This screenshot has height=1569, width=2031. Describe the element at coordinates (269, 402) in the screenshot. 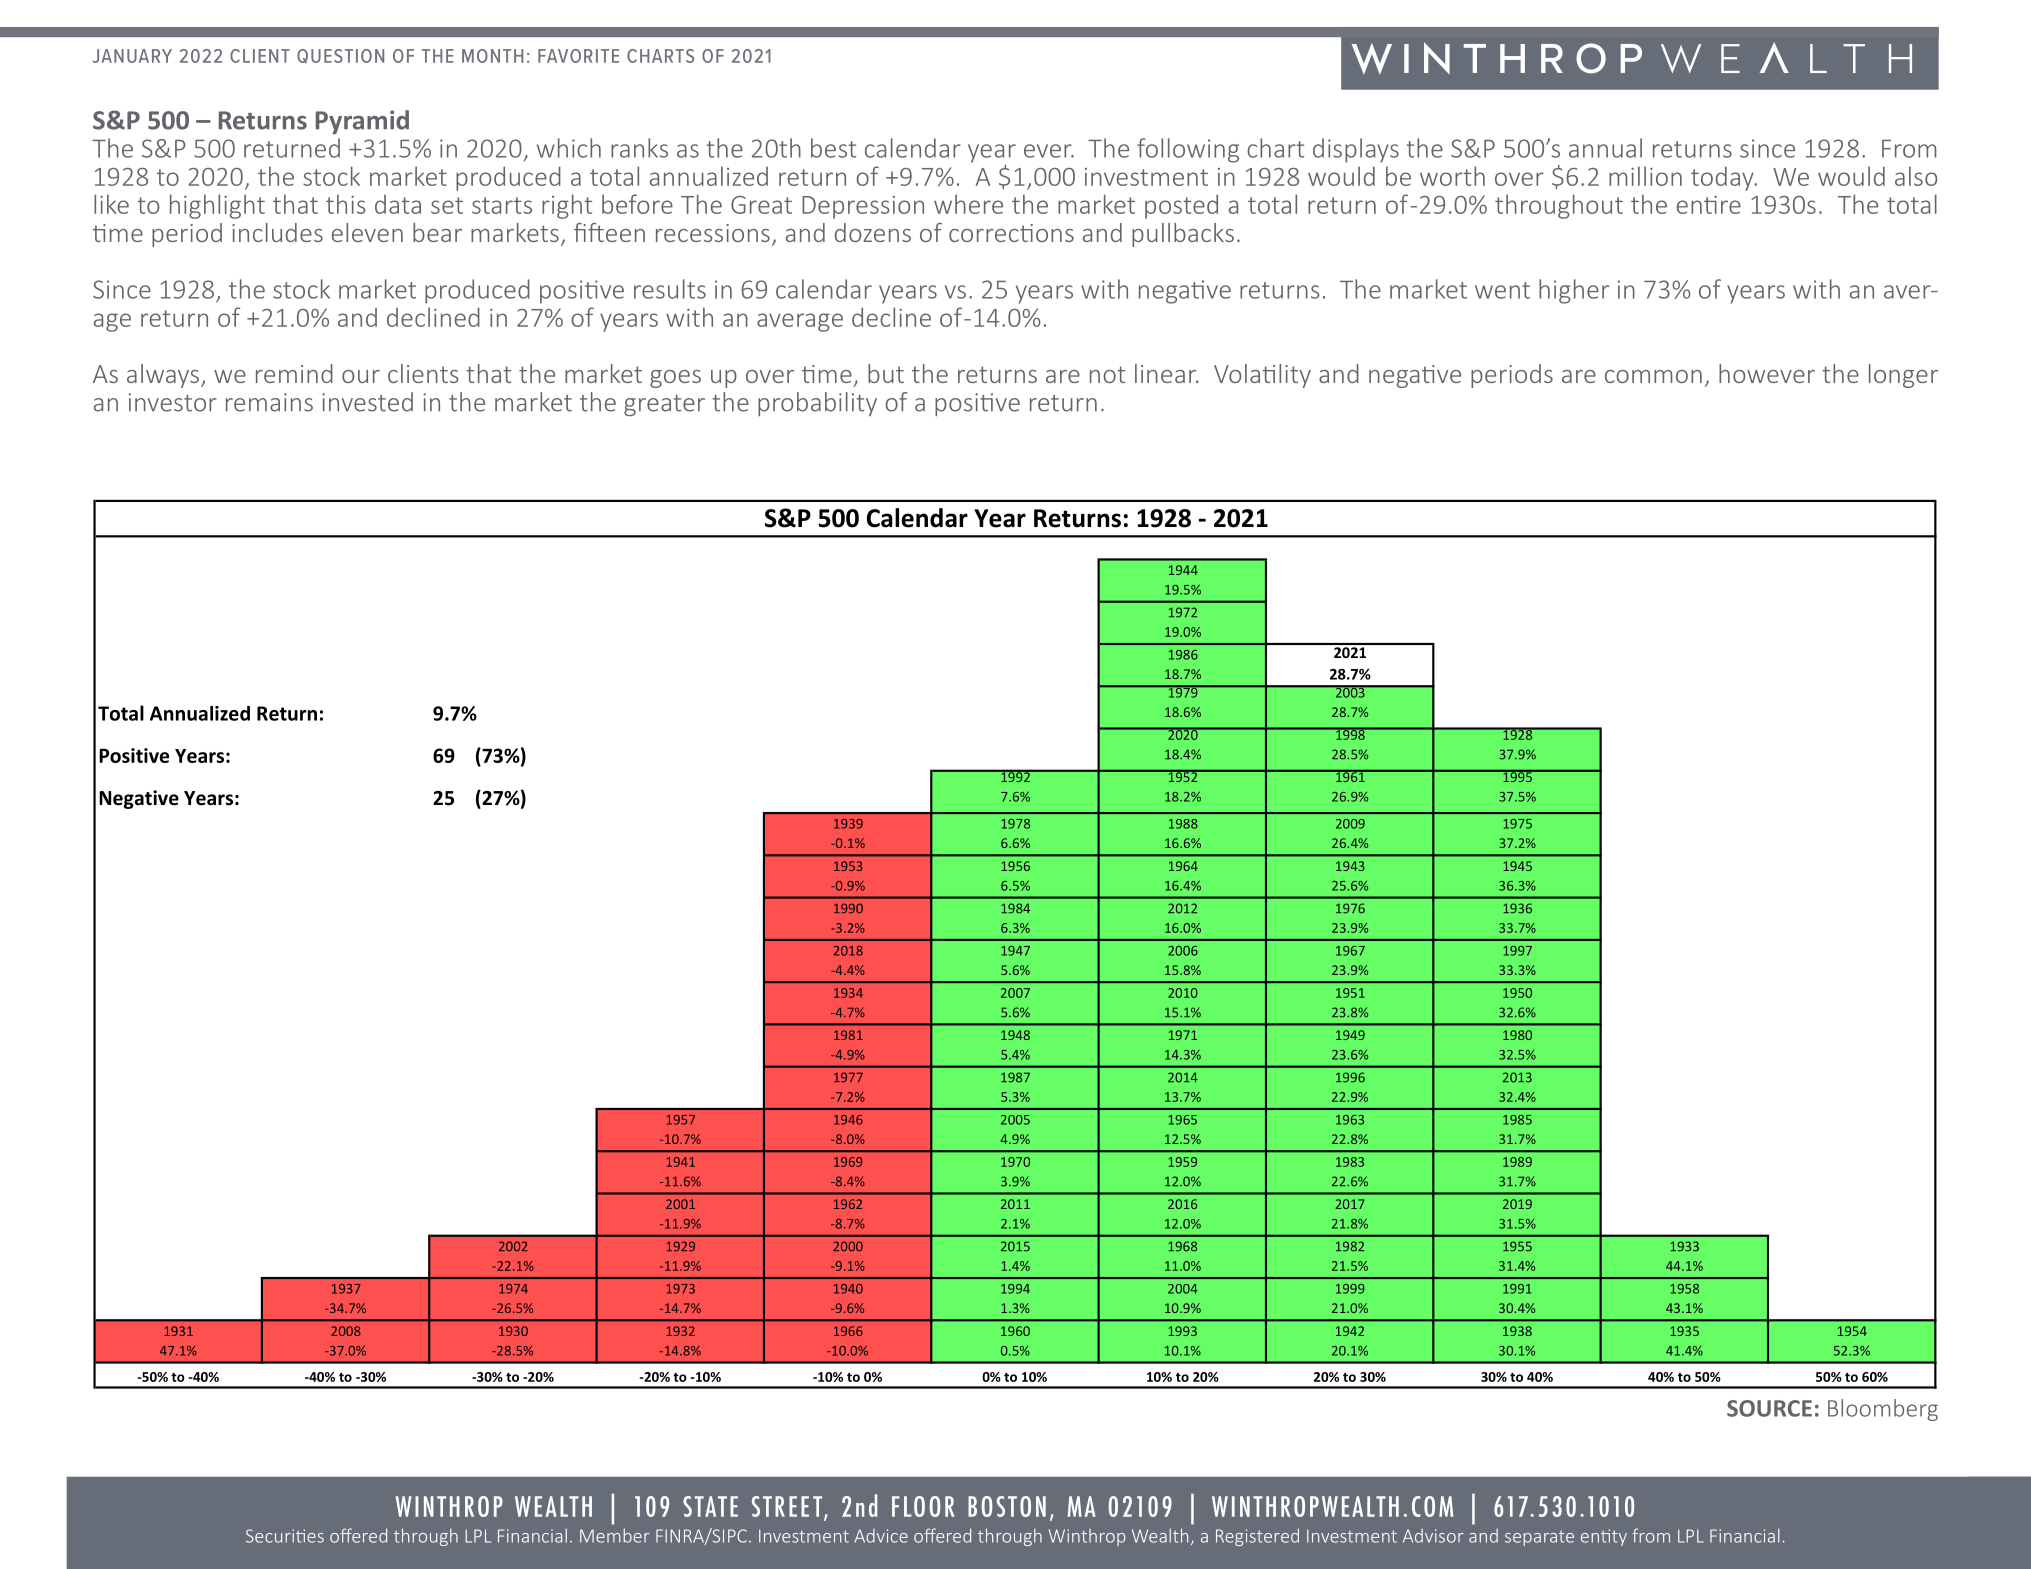

I see `remains` at that location.
